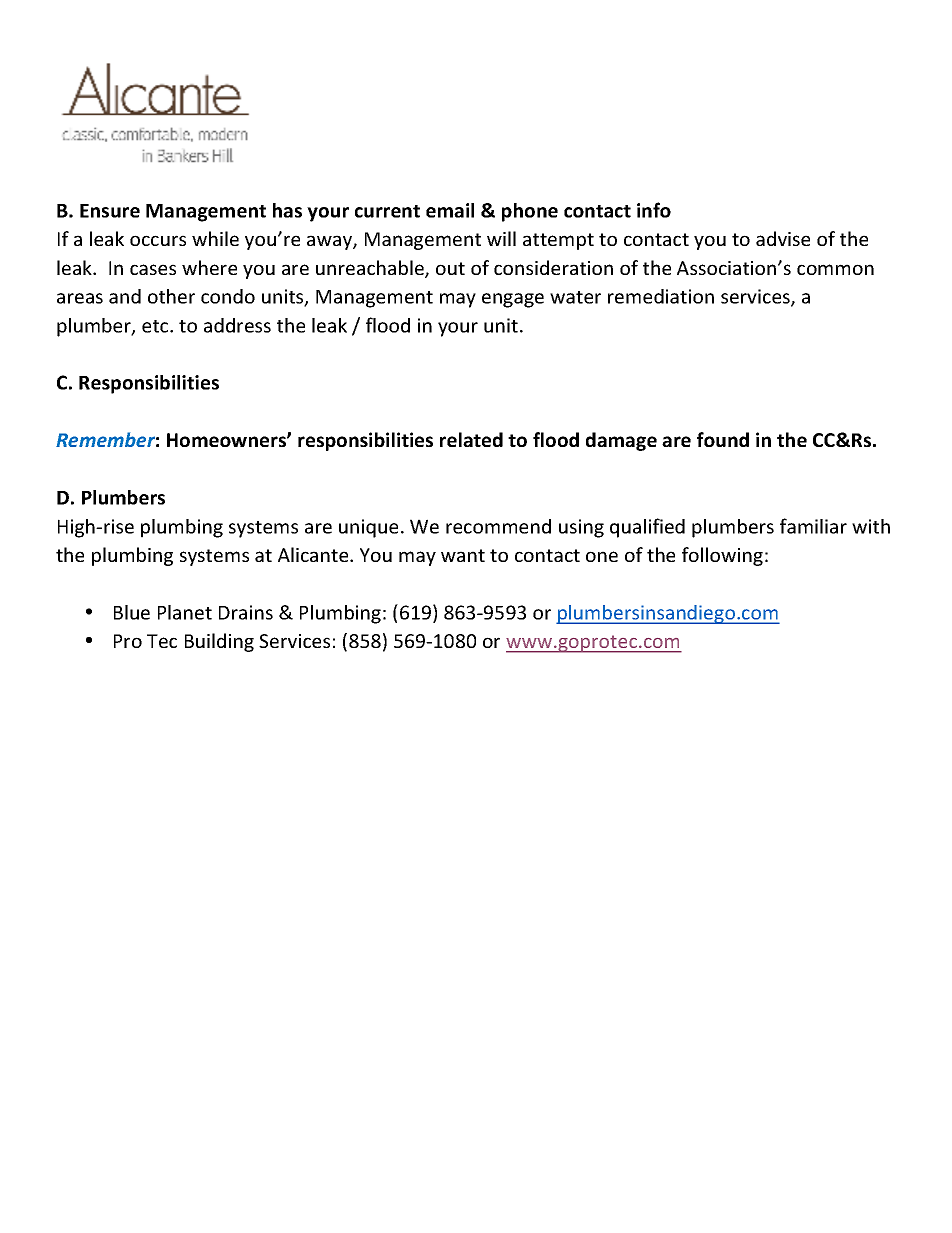 Image resolution: width=952 pixels, height=1233 pixels. I want to click on Drains, so click(246, 612).
